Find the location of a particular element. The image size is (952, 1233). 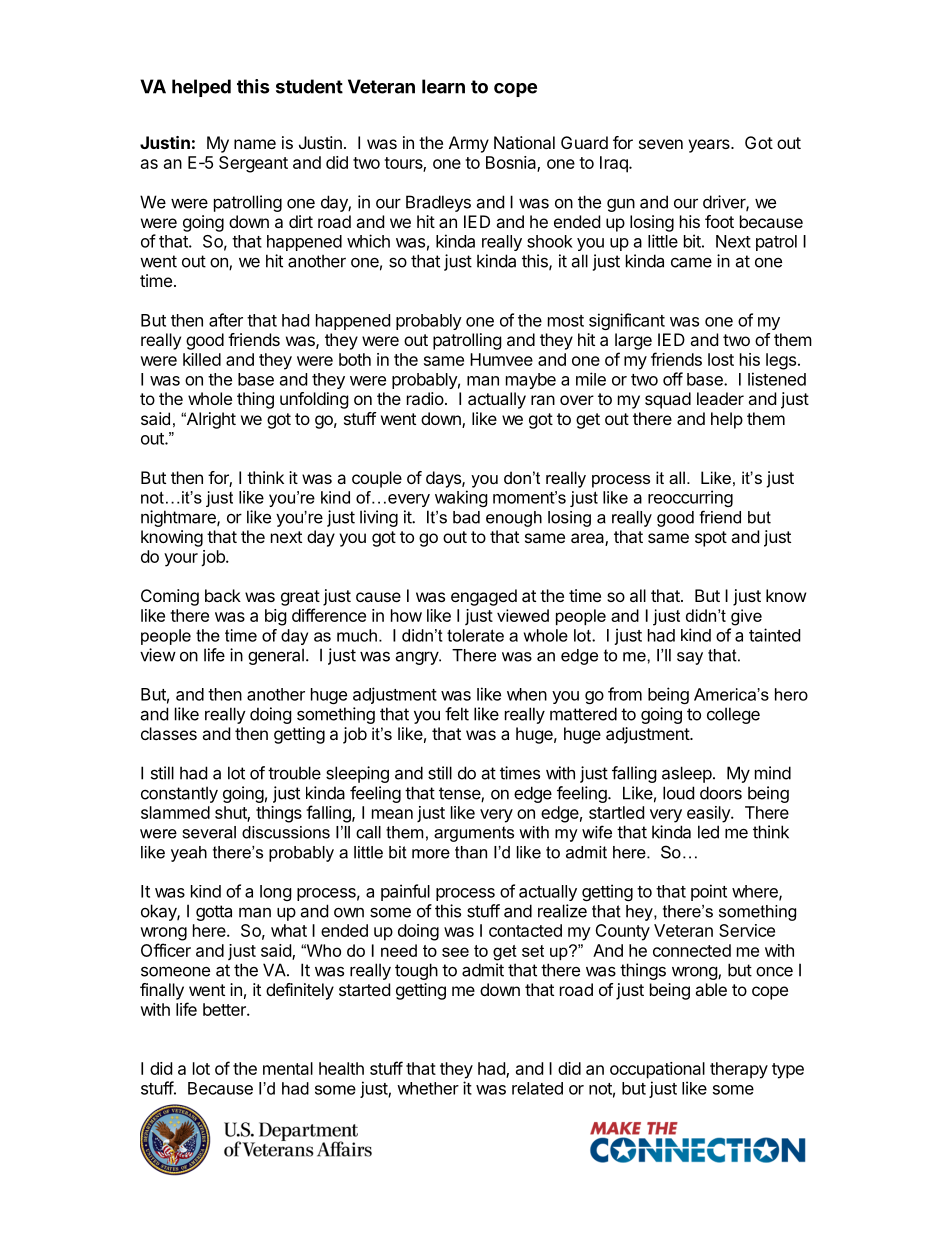

engaged is located at coordinates (484, 597).
